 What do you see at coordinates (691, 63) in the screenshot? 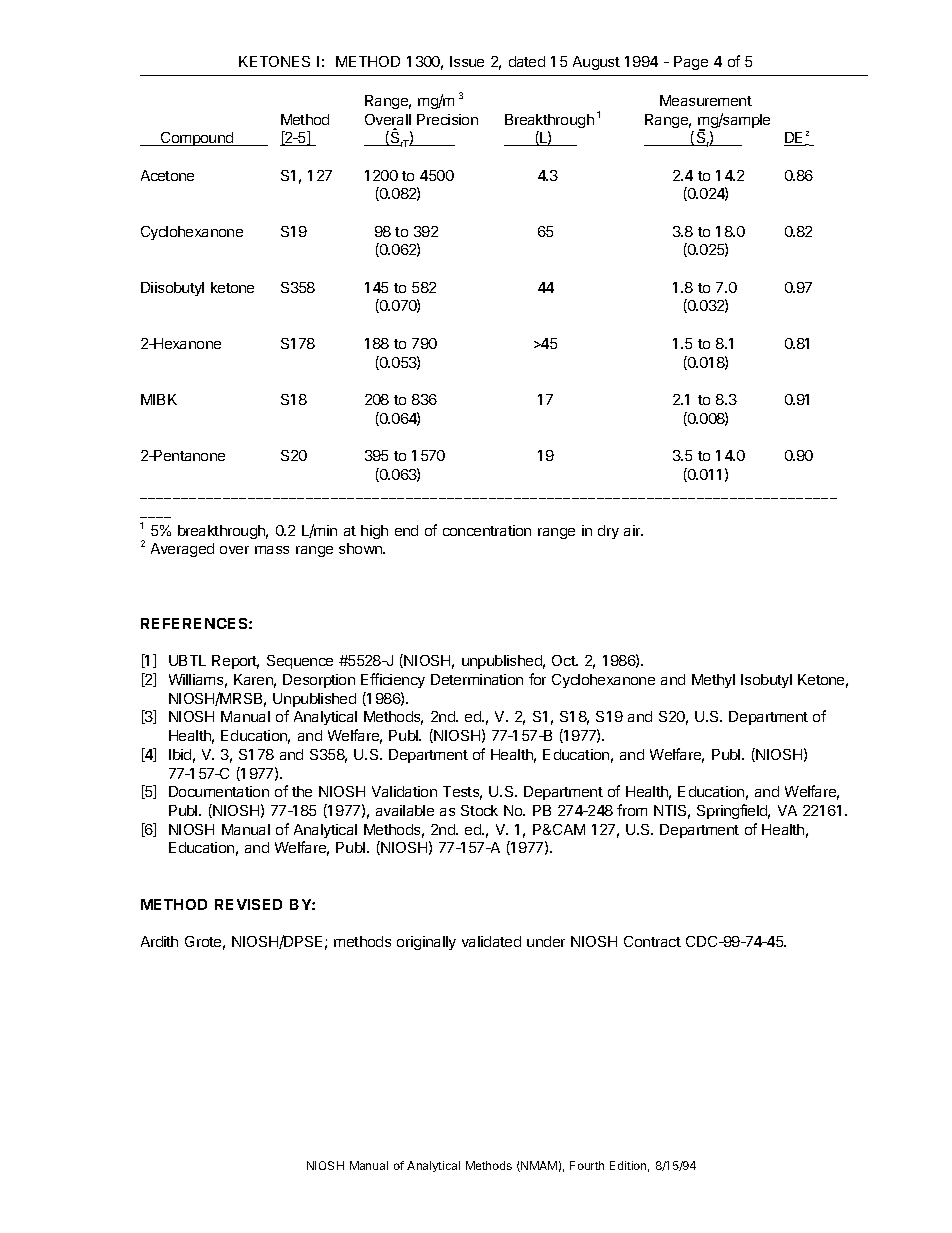
I see `Page` at bounding box center [691, 63].
